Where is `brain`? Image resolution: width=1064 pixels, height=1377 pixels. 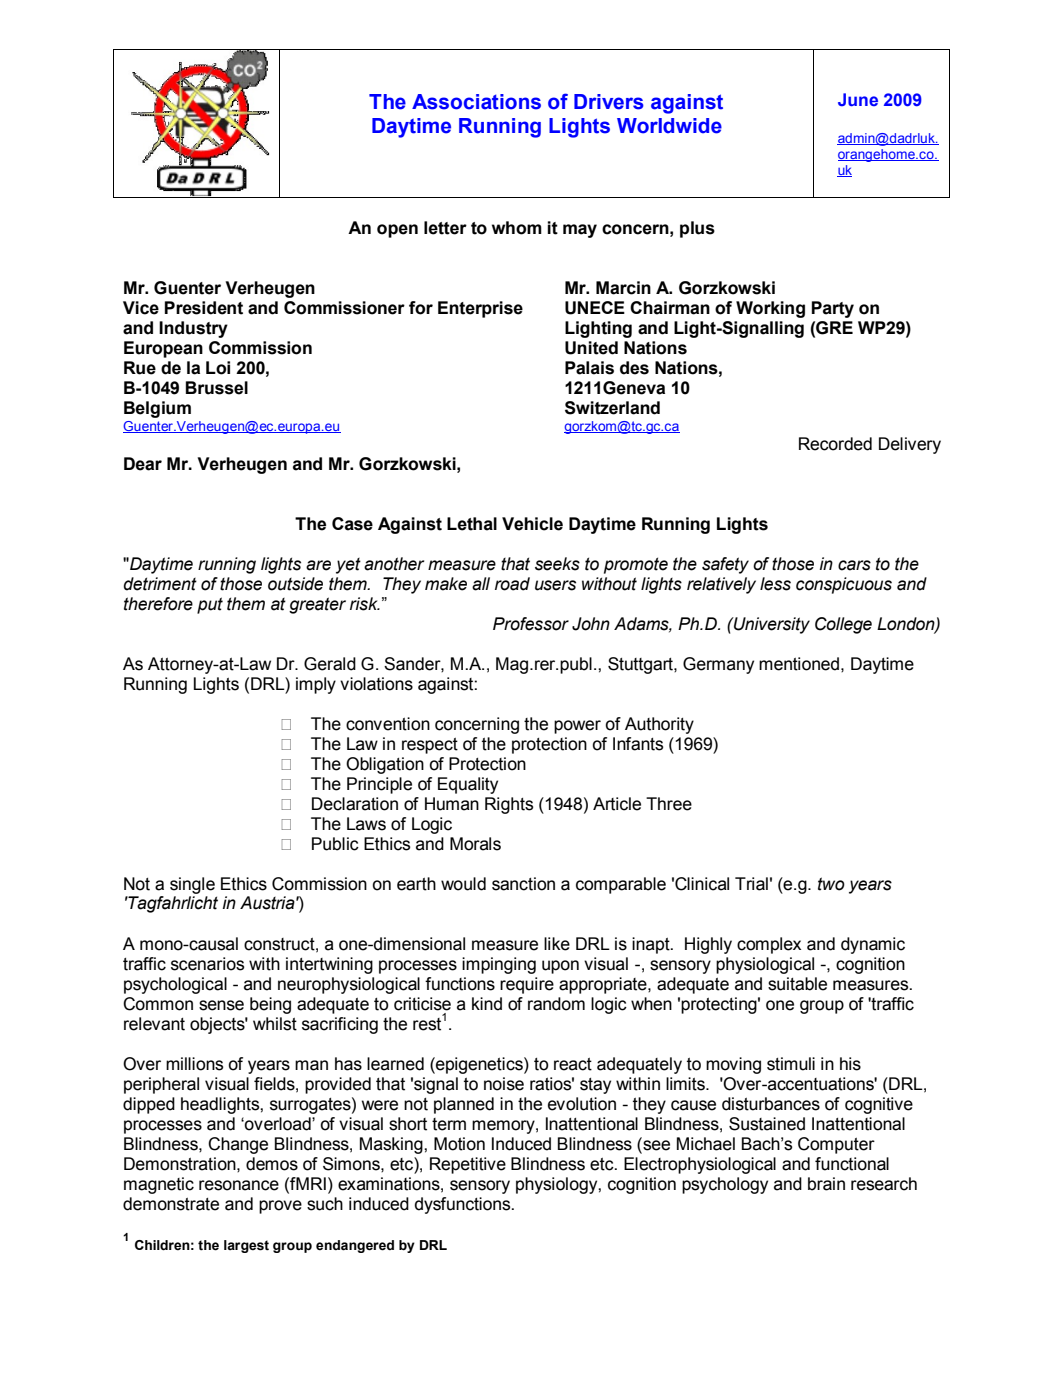 brain is located at coordinates (826, 1184).
